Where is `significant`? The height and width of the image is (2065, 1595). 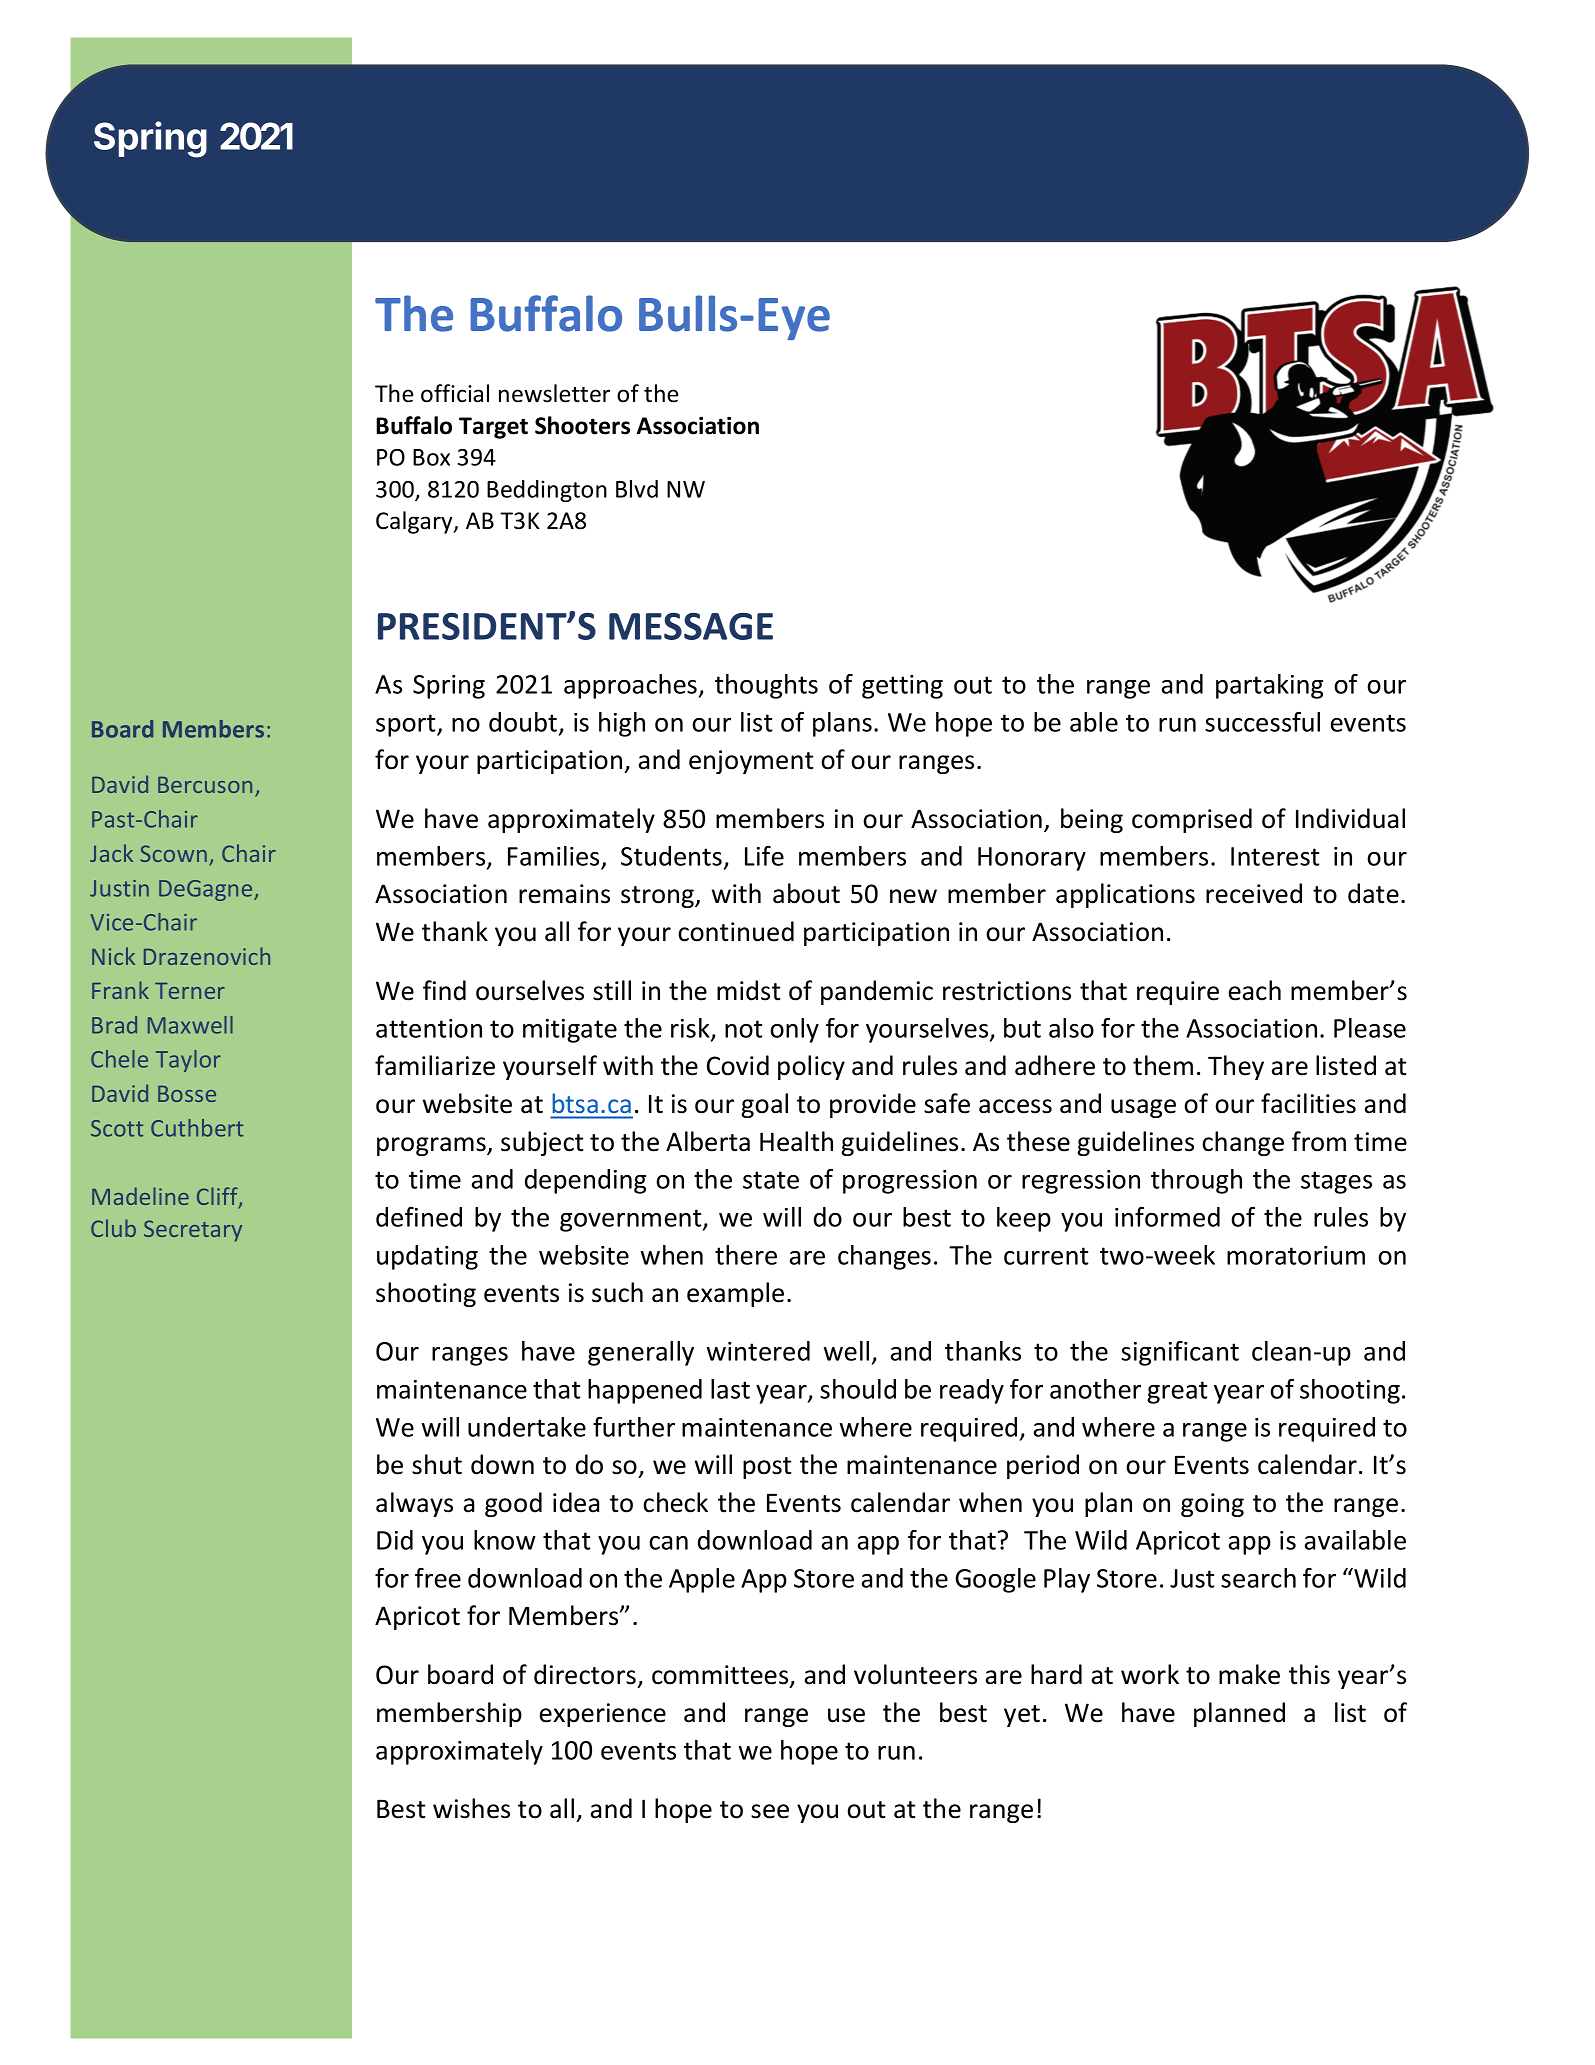 significant is located at coordinates (1180, 1353).
